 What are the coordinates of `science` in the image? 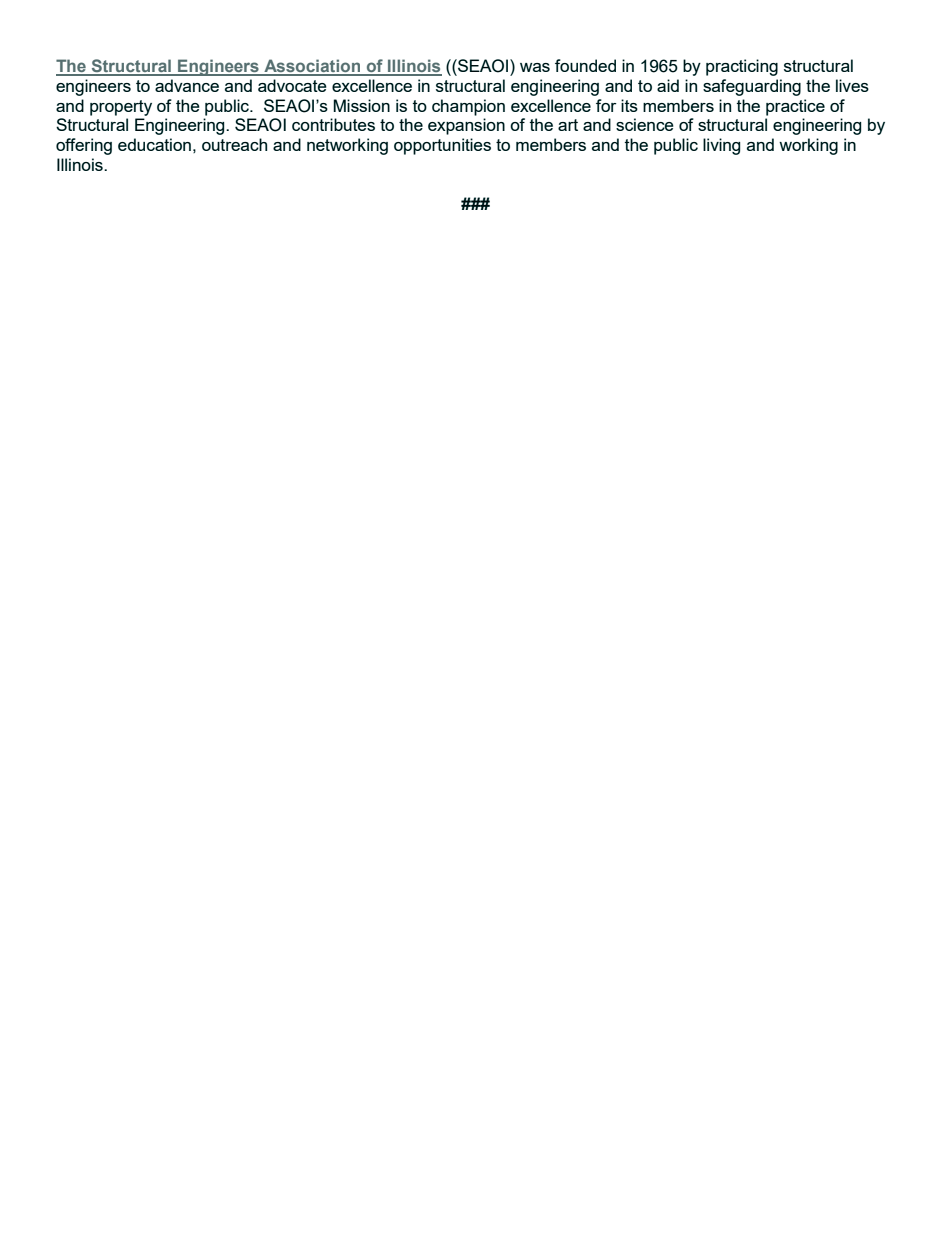 It's located at (645, 124).
